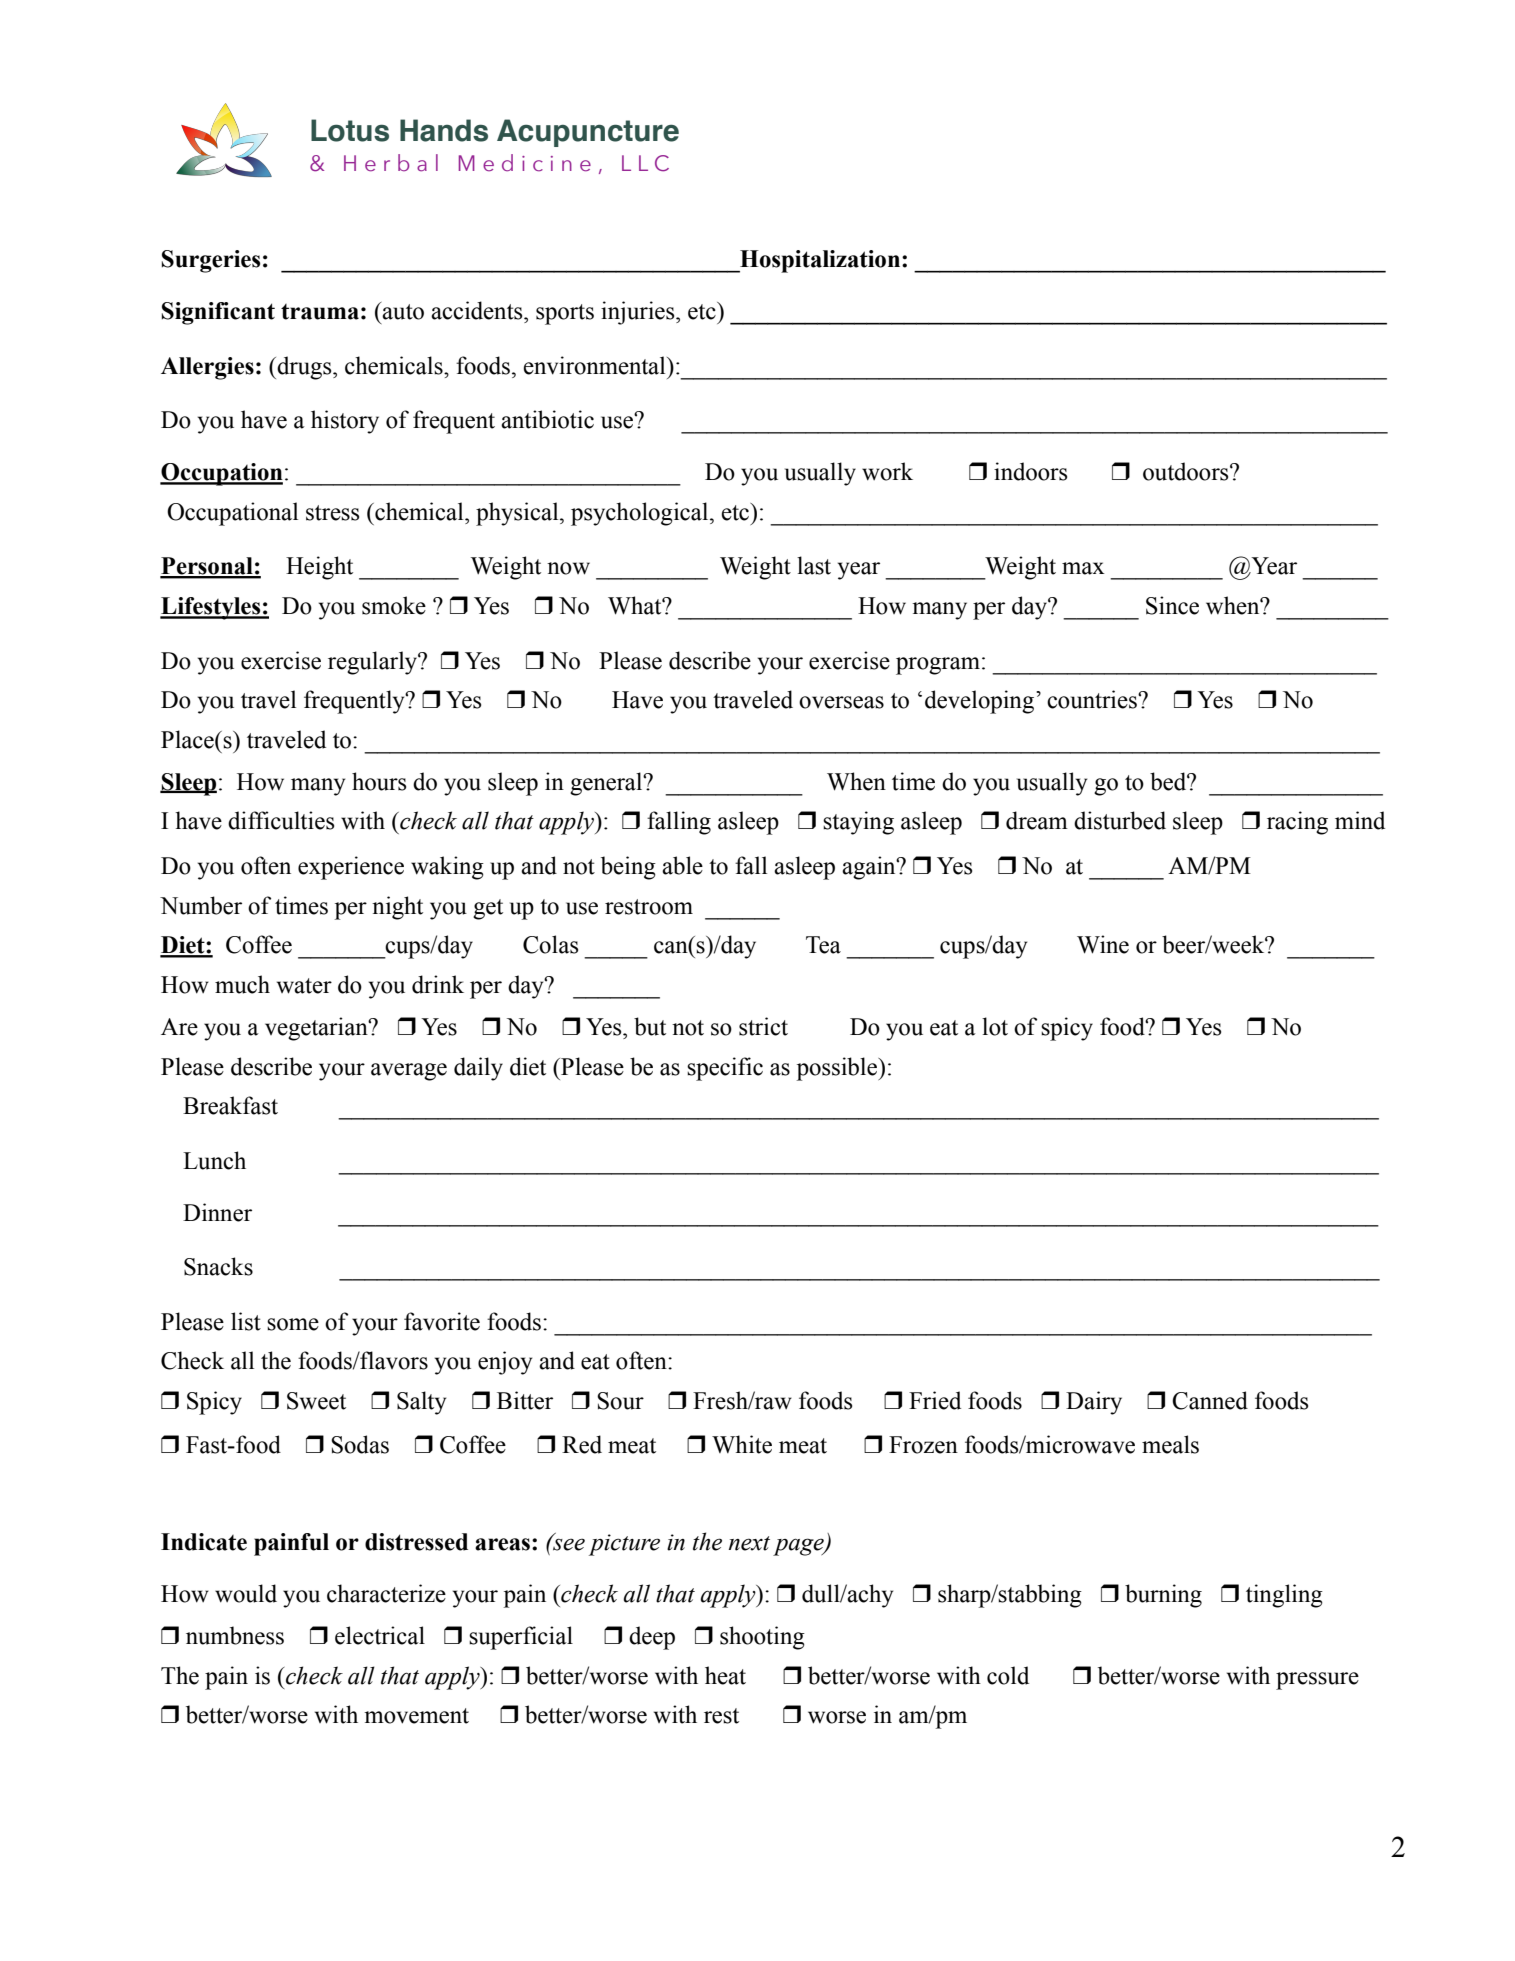 The height and width of the image is (1961, 1515). I want to click on Height, so click(319, 568).
